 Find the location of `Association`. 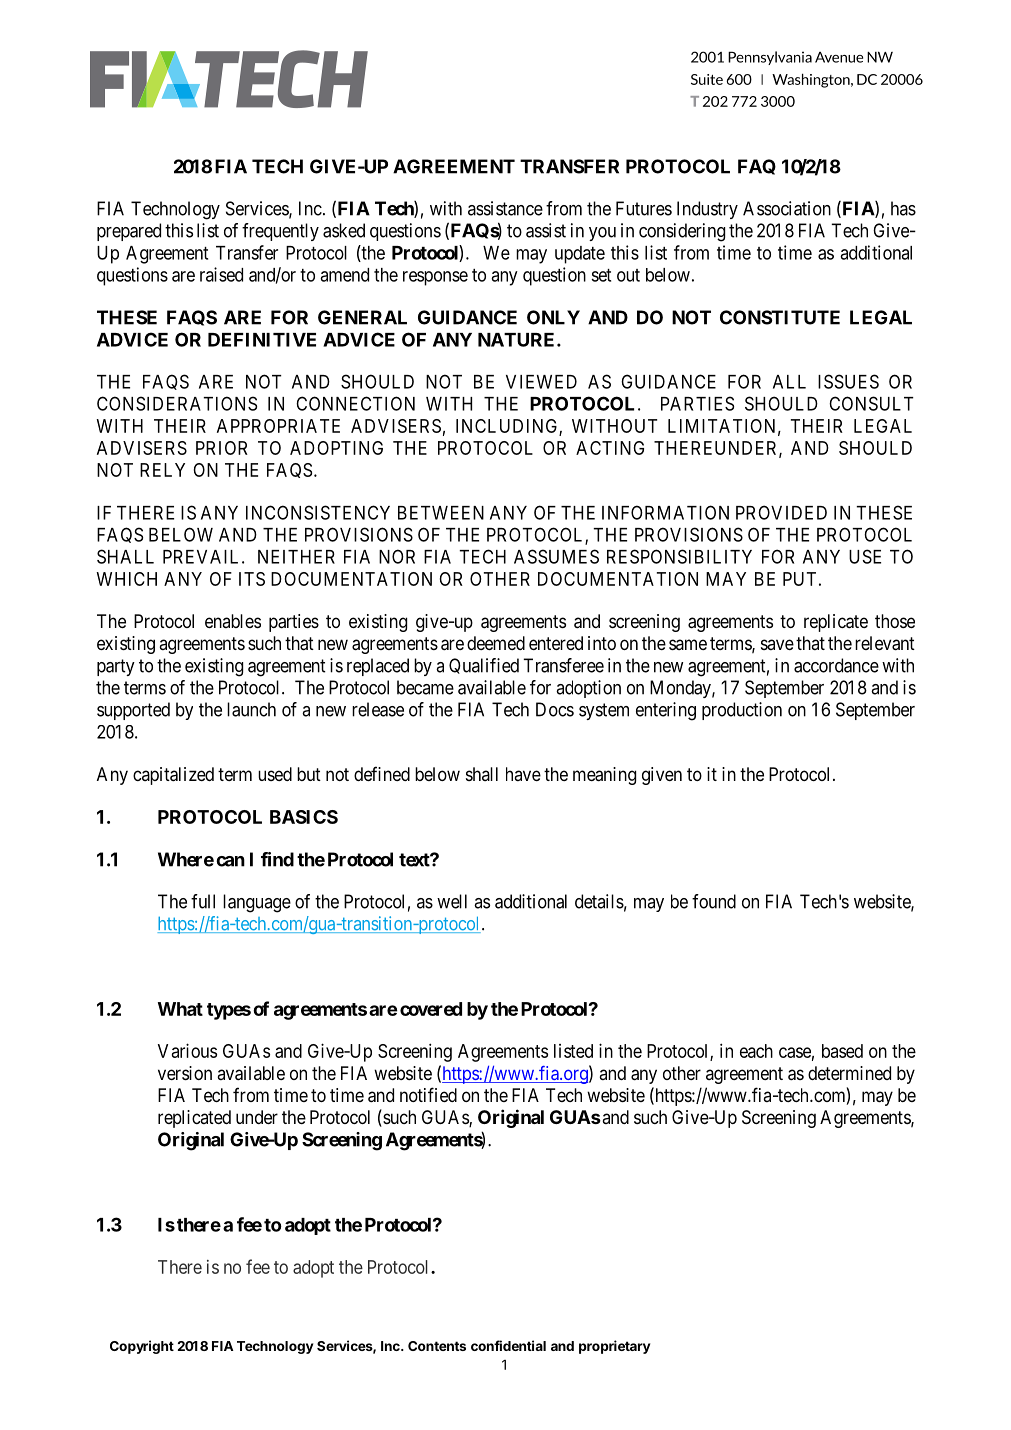

Association is located at coordinates (787, 208).
